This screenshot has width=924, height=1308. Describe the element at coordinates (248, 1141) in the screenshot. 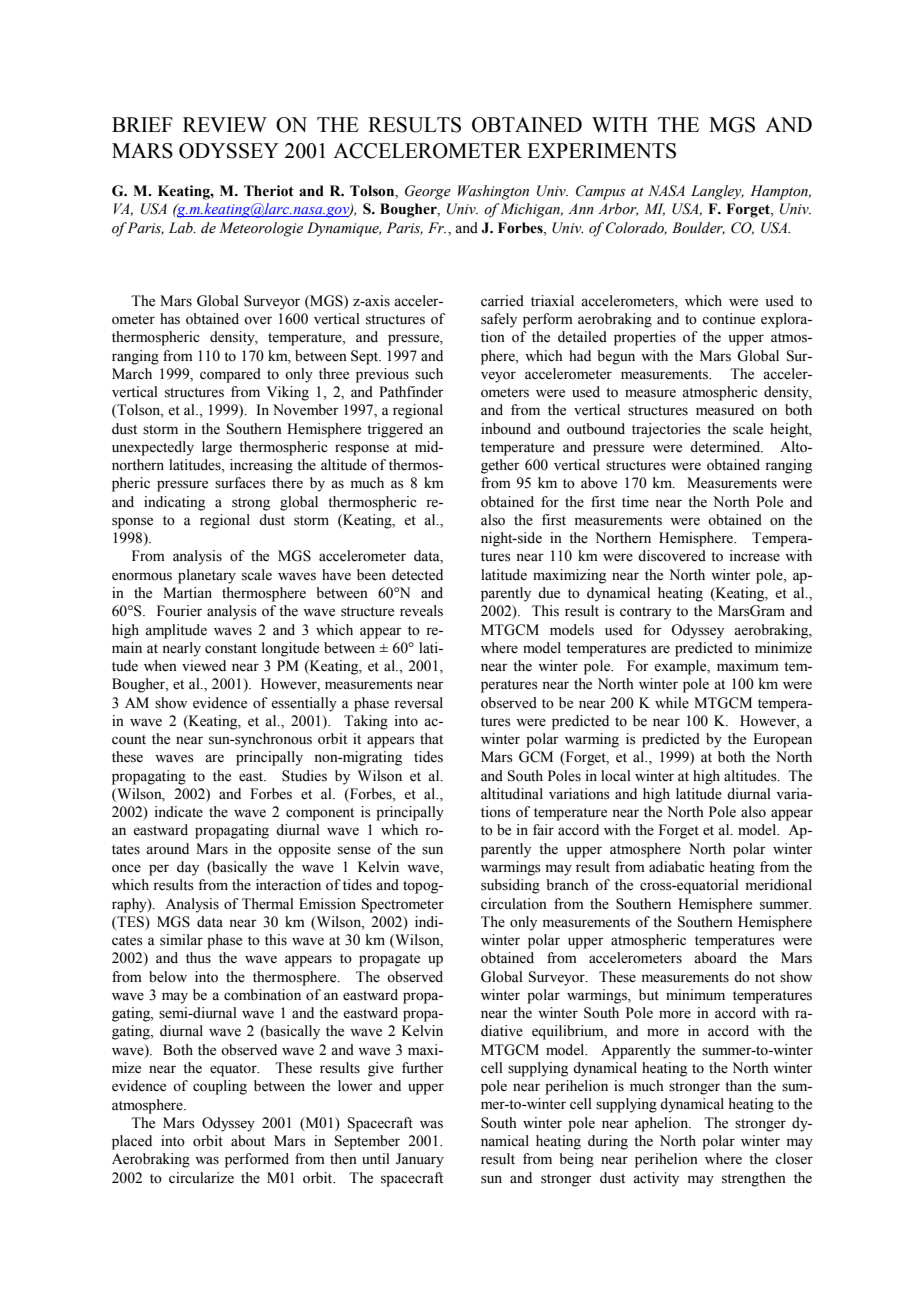

I see `about` at that location.
